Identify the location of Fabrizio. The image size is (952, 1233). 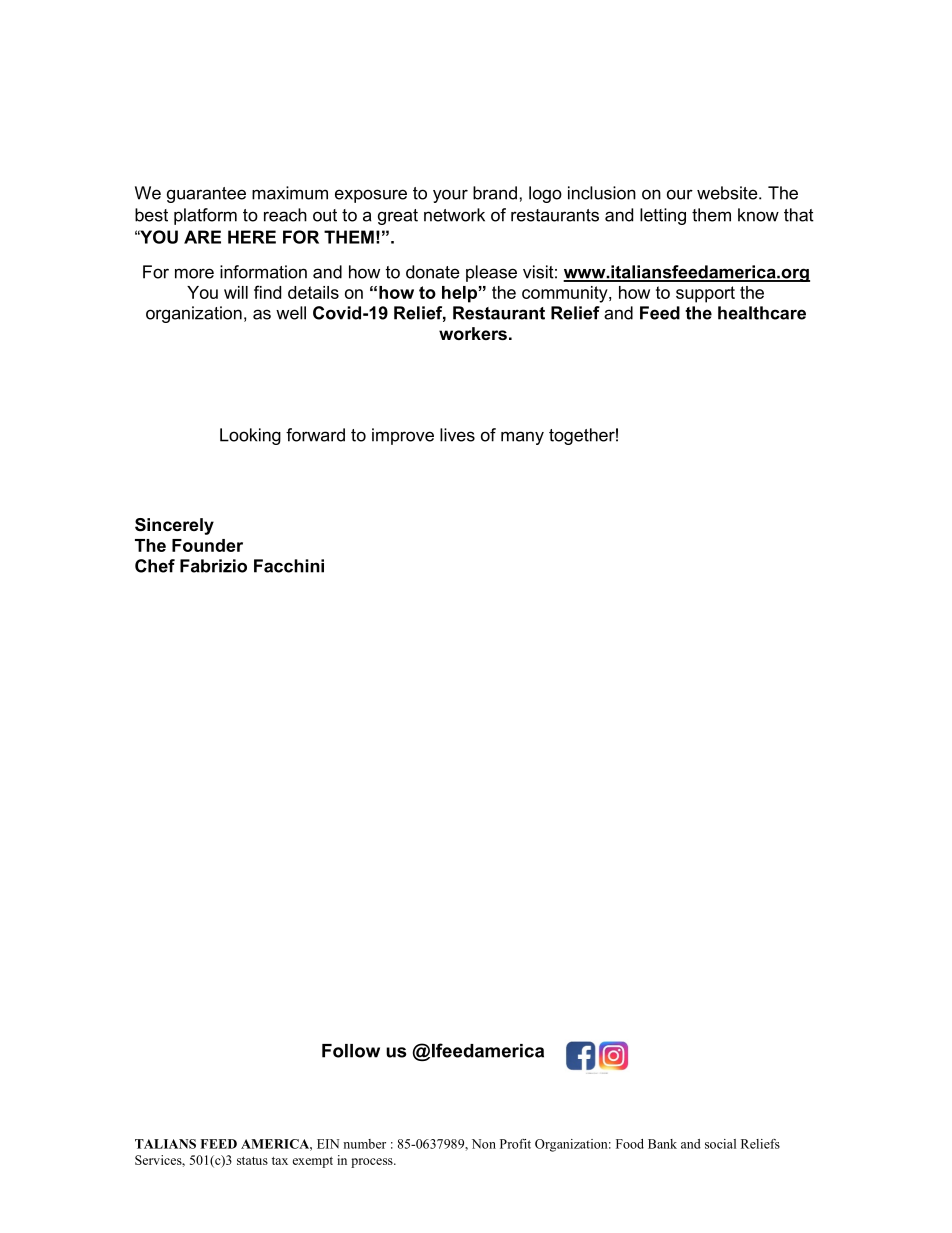
(213, 566).
